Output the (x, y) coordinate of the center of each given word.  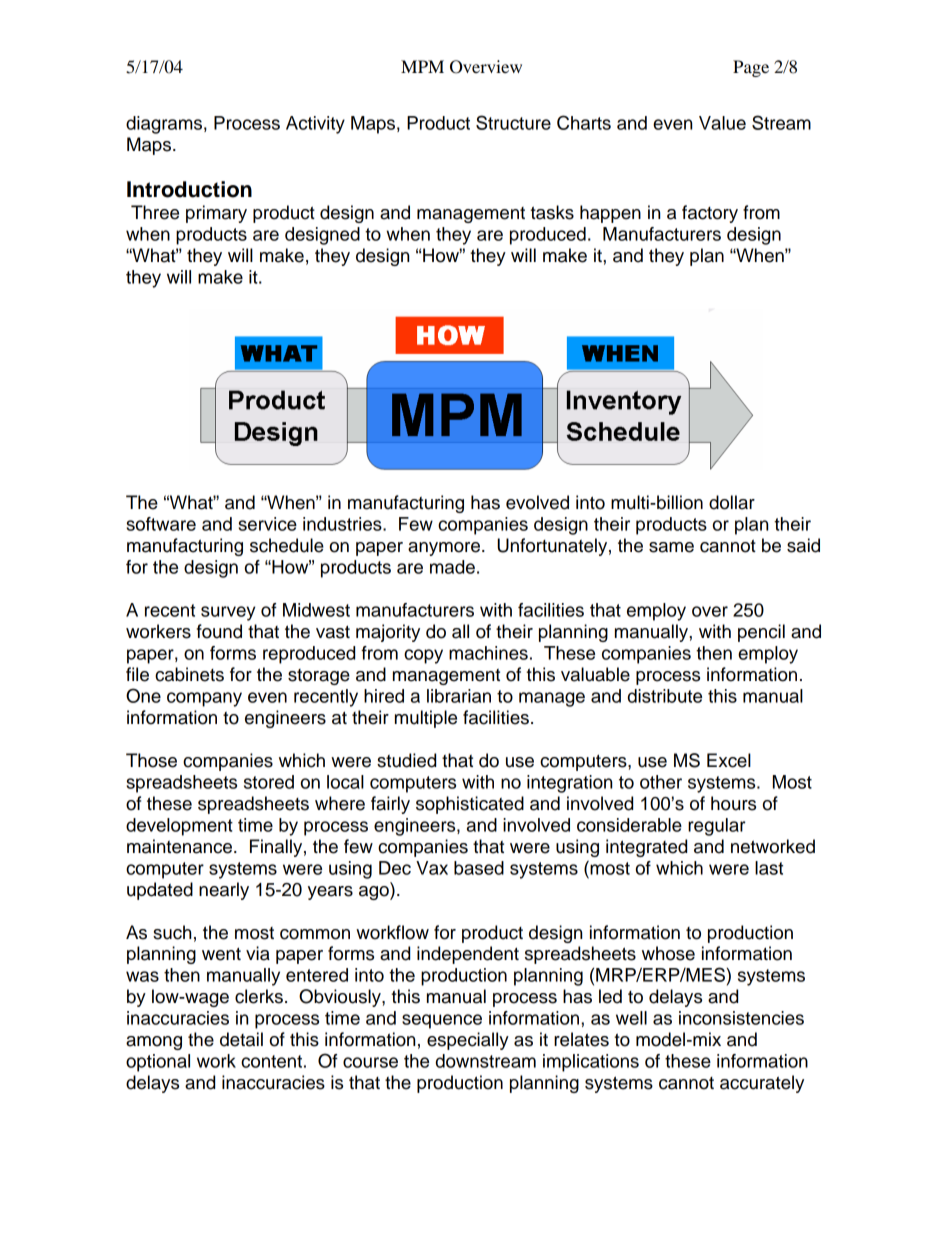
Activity (315, 125)
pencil (761, 633)
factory (710, 214)
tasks (552, 212)
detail (241, 1039)
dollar (732, 502)
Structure (513, 122)
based (479, 868)
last (769, 868)
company (204, 699)
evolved (537, 502)
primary (216, 214)
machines (488, 653)
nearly (224, 891)
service (267, 524)
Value (722, 123)
